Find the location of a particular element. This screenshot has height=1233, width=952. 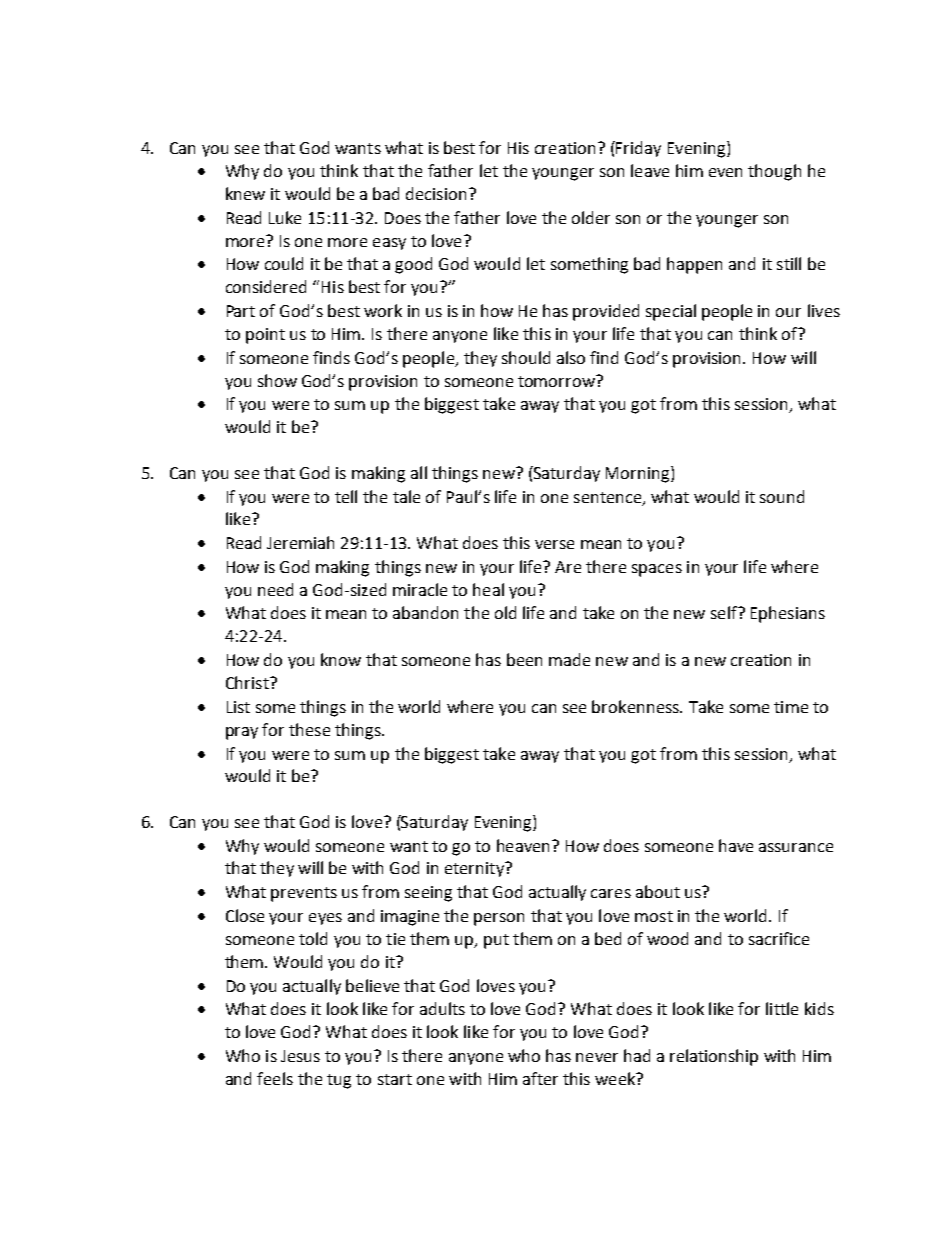

sound is located at coordinates (782, 496).
